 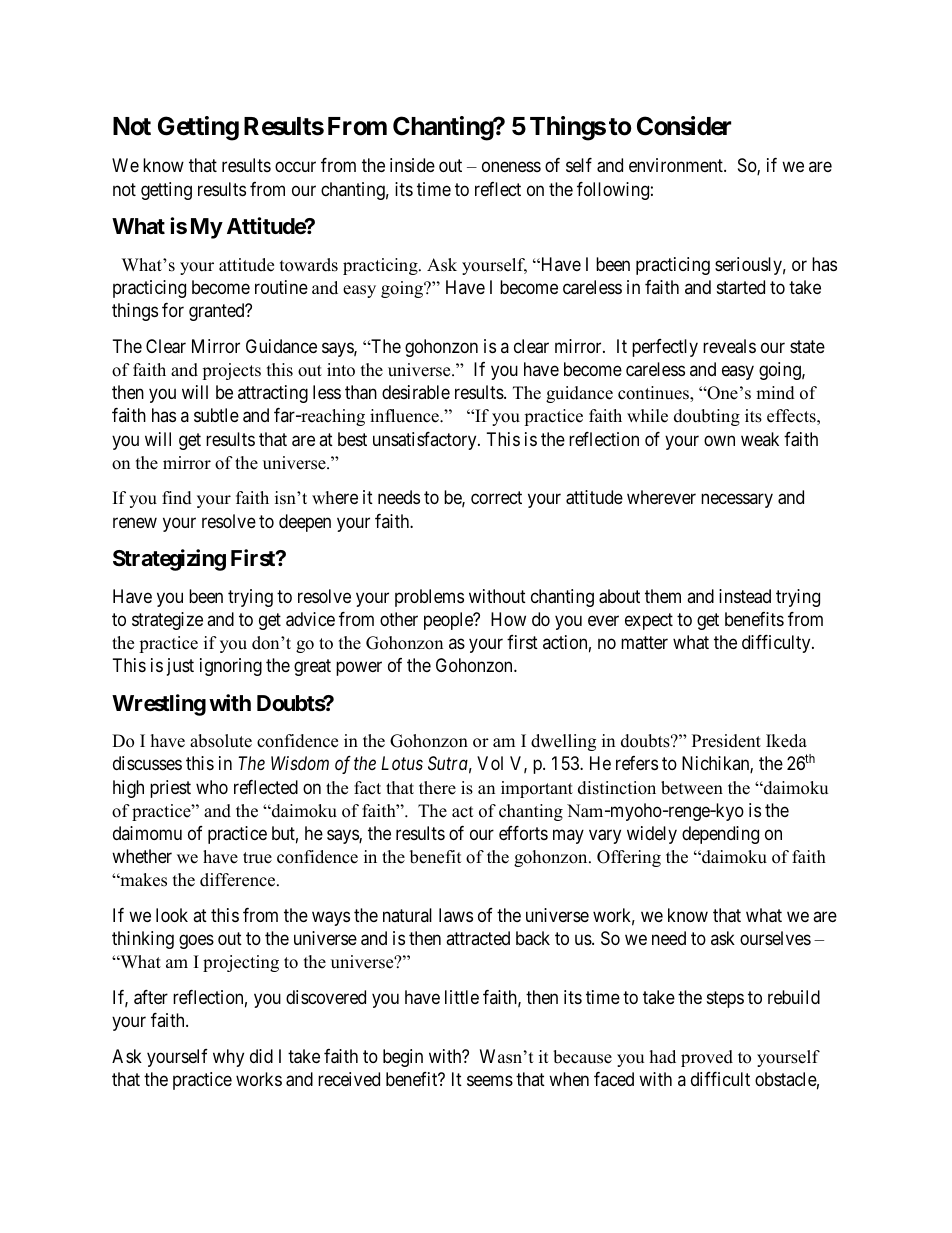 I want to click on why, so click(x=228, y=1058).
